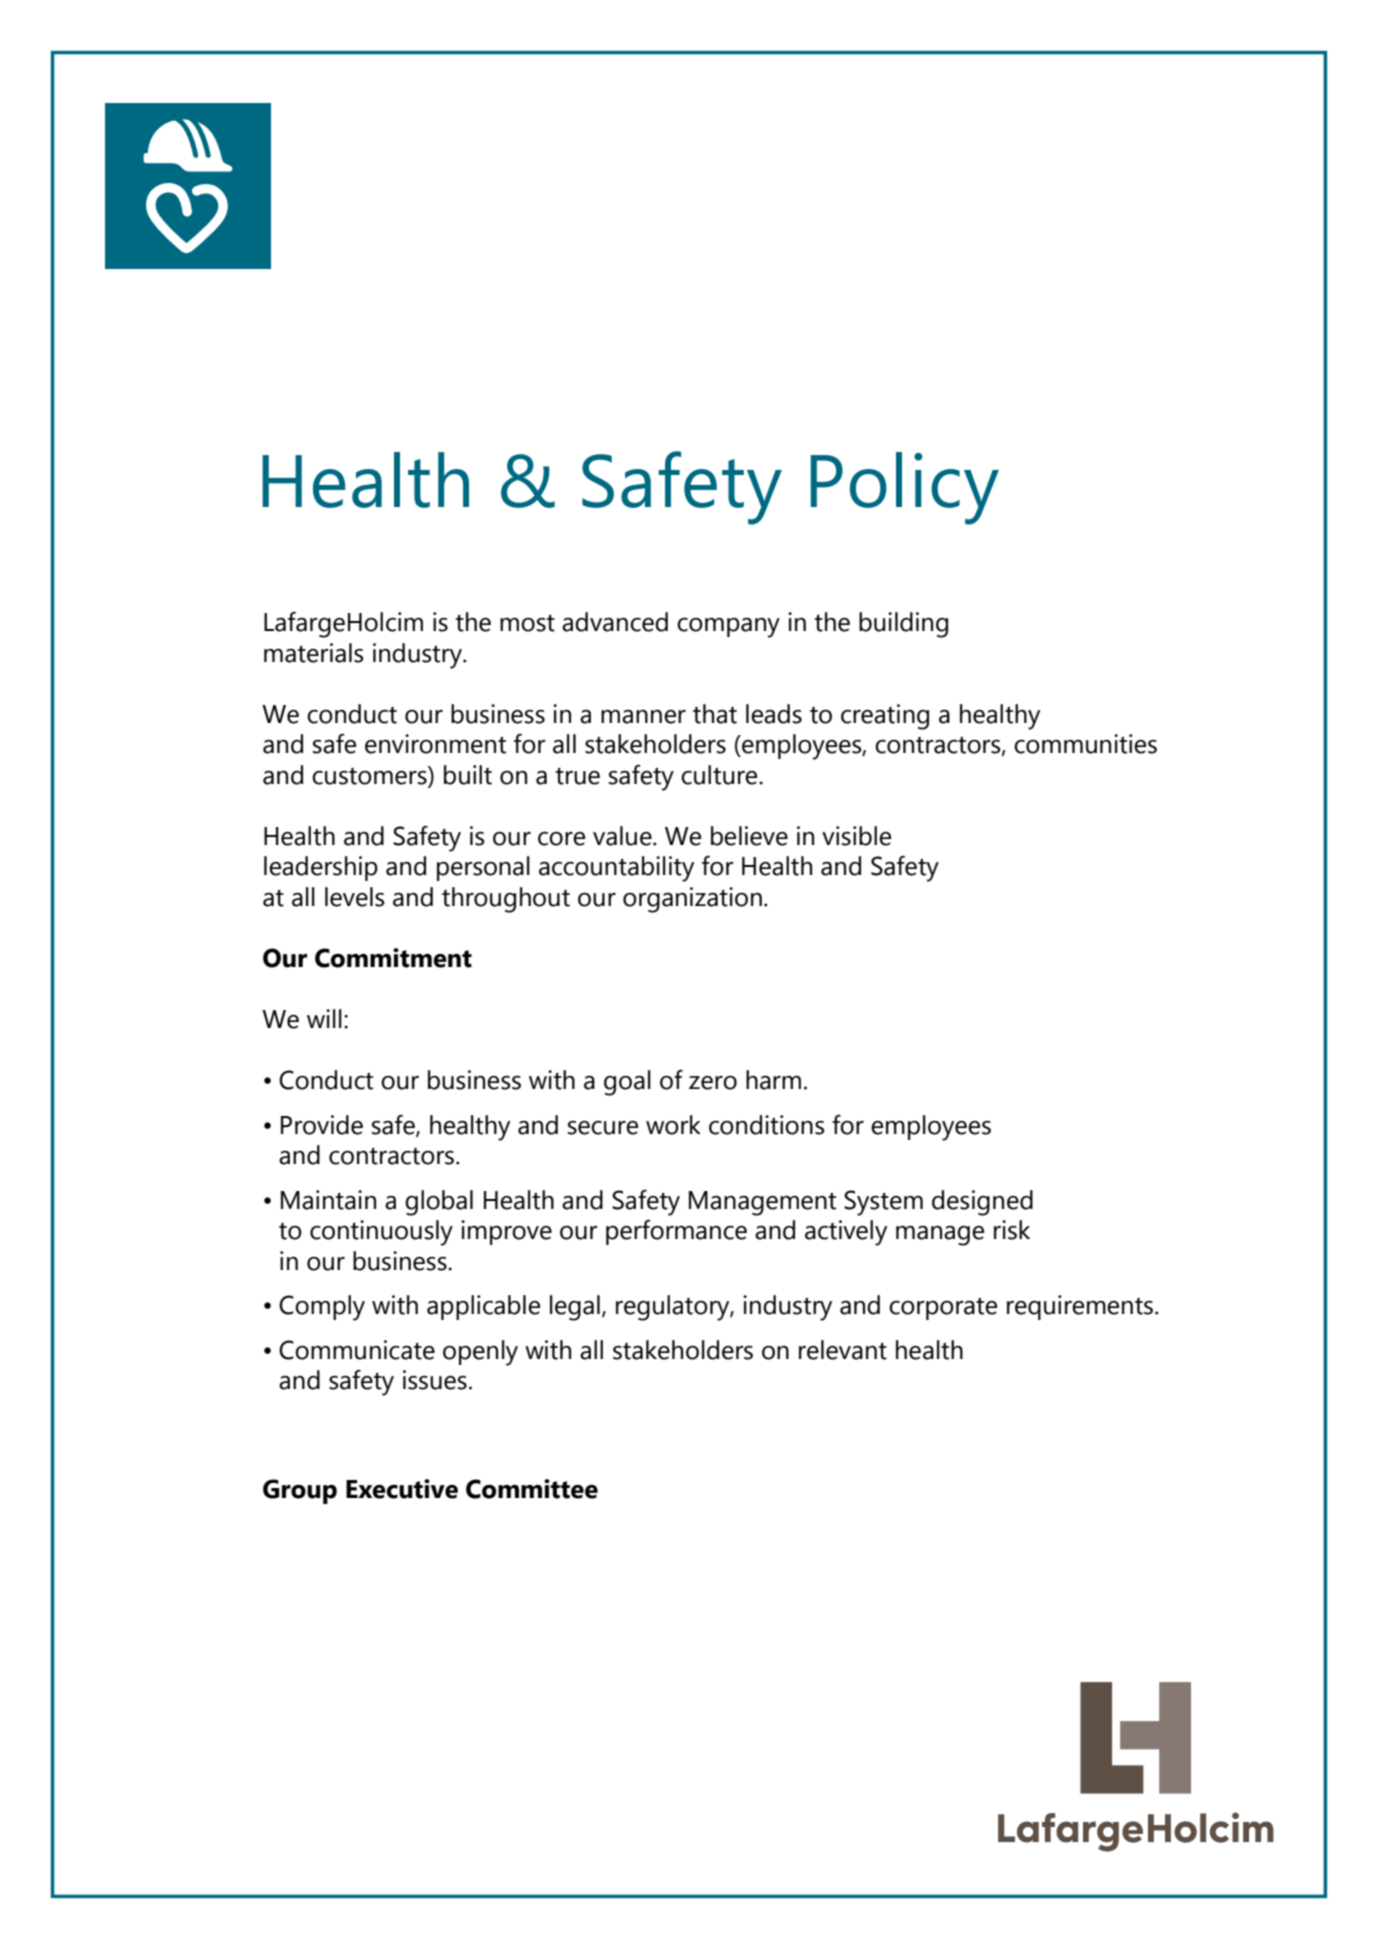 The image size is (1378, 1949). Describe the element at coordinates (402, 1489) in the screenshot. I see `Executive` at that location.
